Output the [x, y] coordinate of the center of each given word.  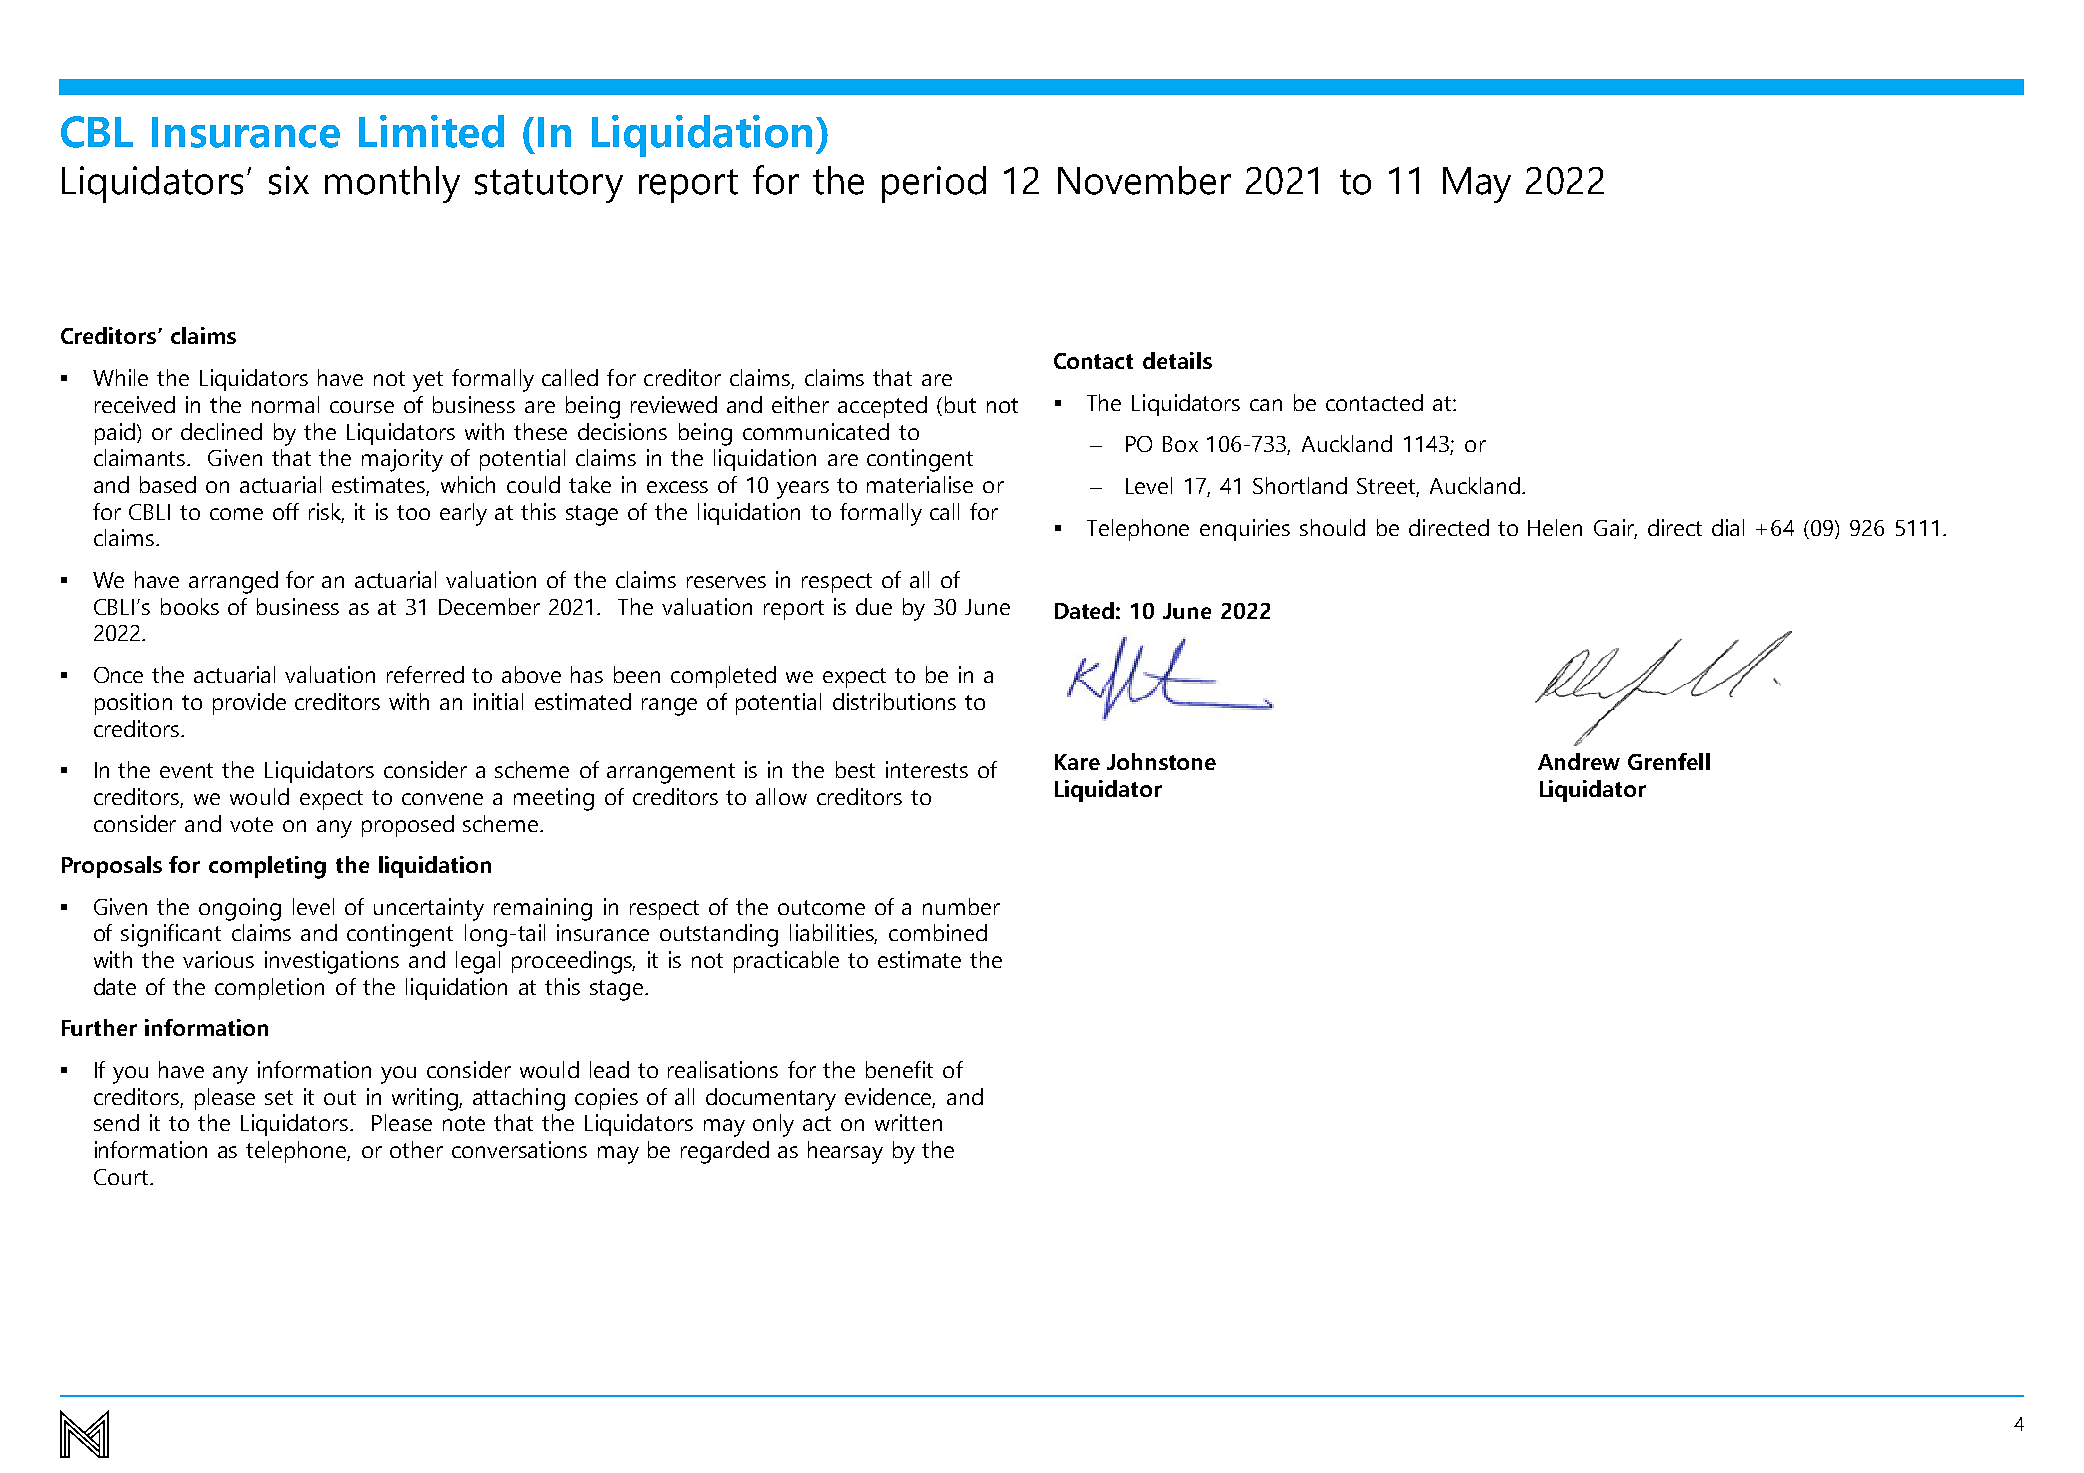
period [934, 184]
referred [425, 674]
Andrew [1579, 761]
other [416, 1149]
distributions [894, 701]
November [1144, 180]
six [289, 180]
